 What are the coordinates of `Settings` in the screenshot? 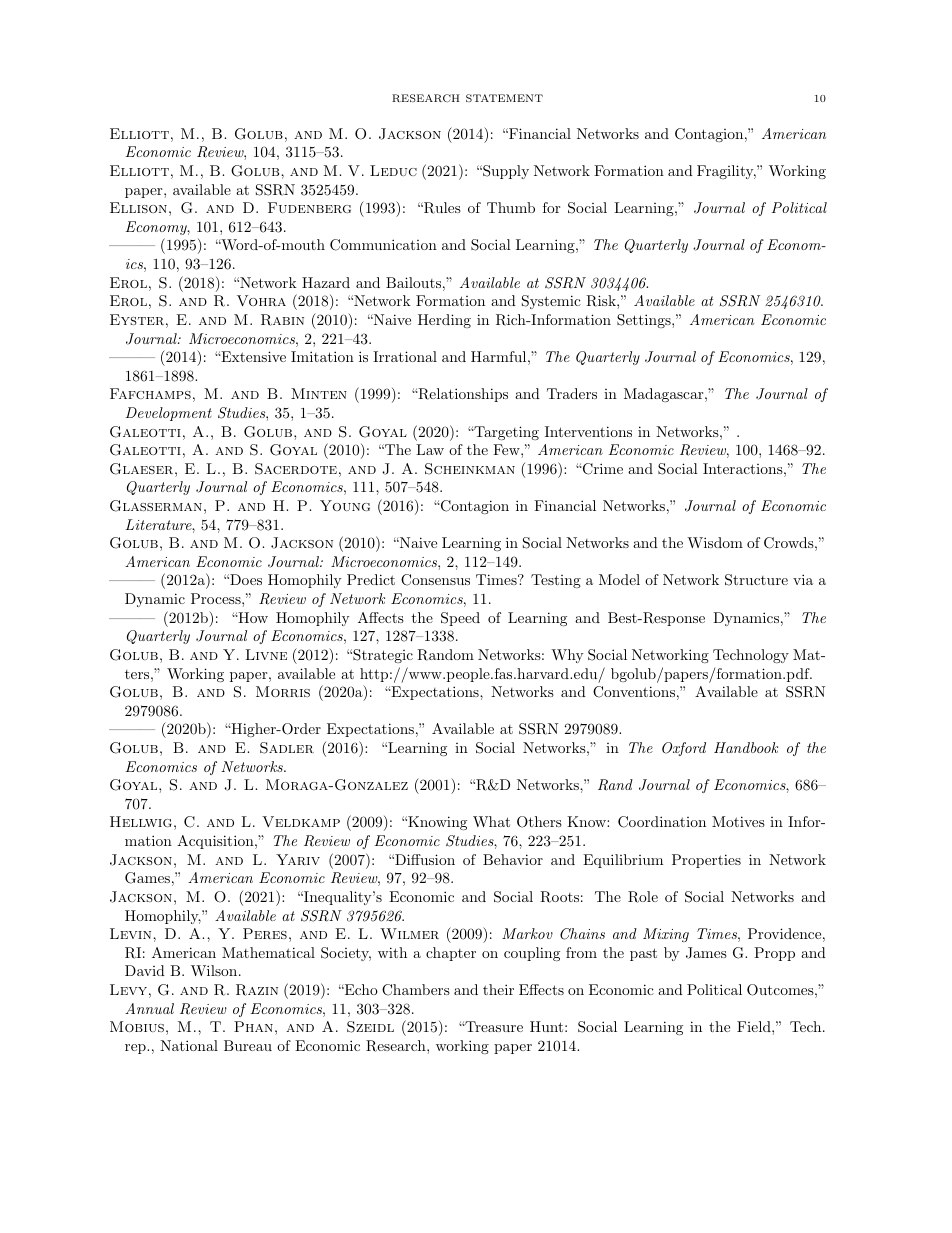 It's located at (645, 321).
